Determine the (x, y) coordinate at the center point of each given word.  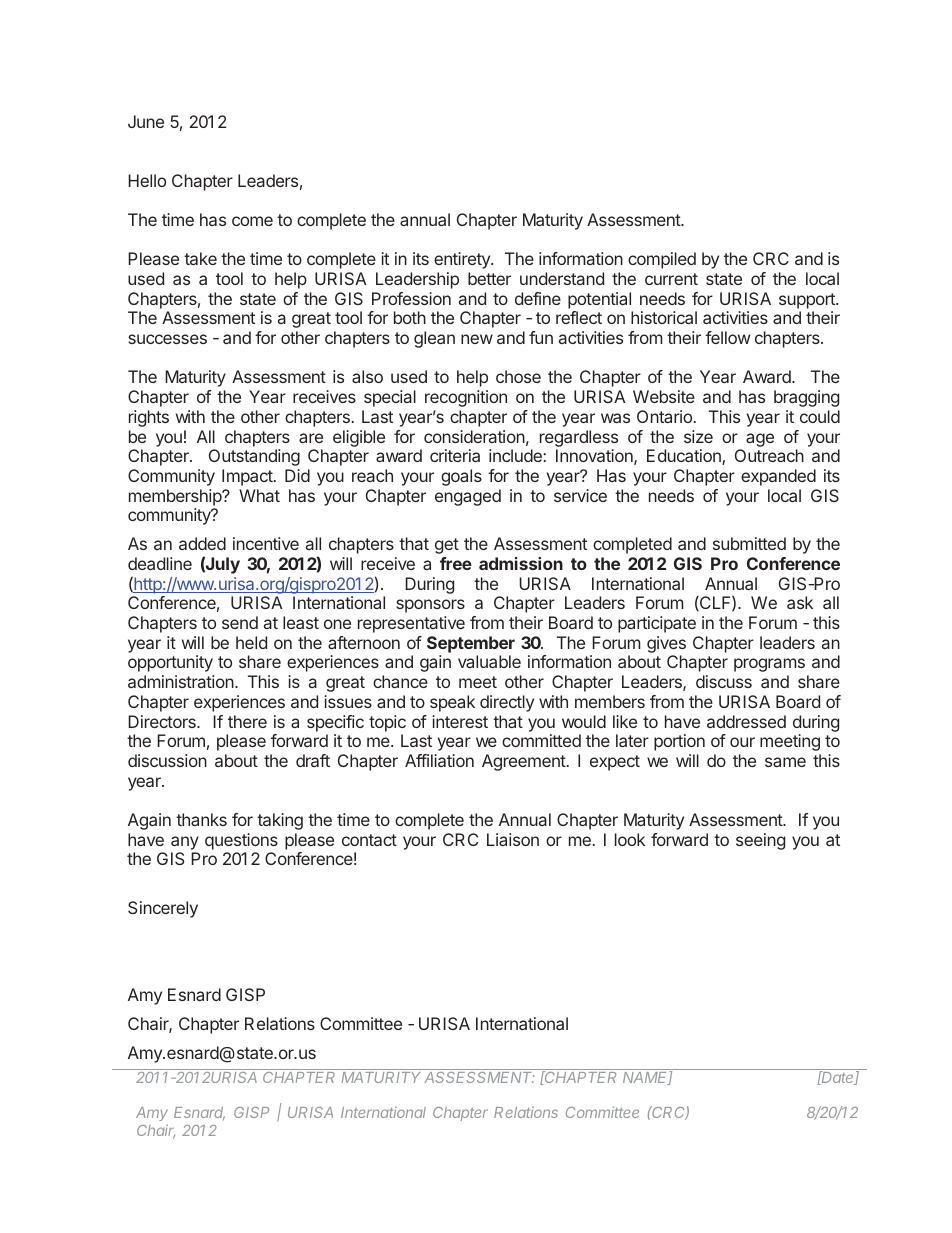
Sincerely (163, 909)
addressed (746, 721)
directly (507, 703)
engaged (468, 497)
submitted (749, 543)
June (146, 121)
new (477, 339)
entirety (463, 260)
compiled (662, 260)
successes (167, 339)
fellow (727, 337)
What (259, 495)
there (247, 721)
